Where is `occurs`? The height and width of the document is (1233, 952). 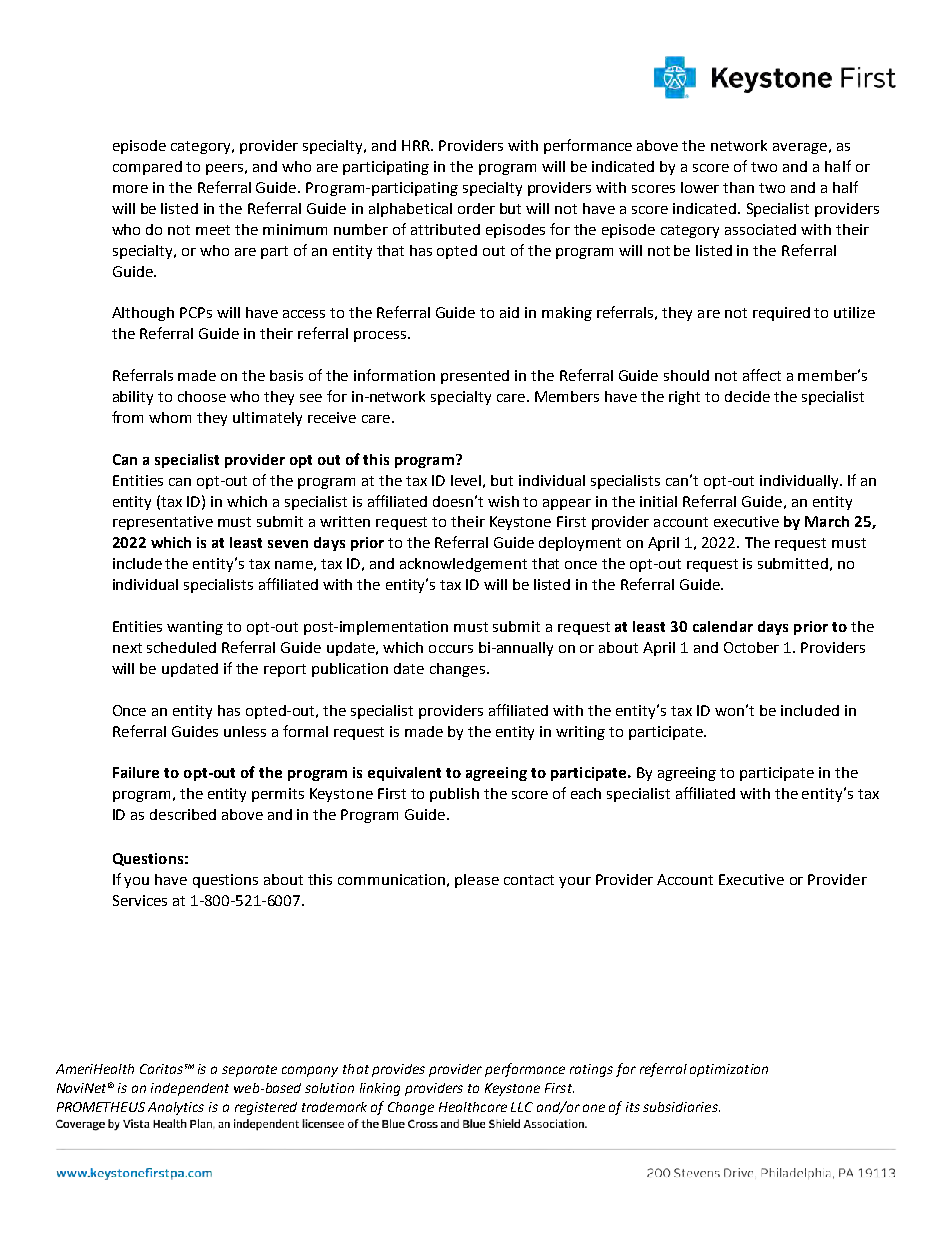
occurs is located at coordinates (451, 649).
